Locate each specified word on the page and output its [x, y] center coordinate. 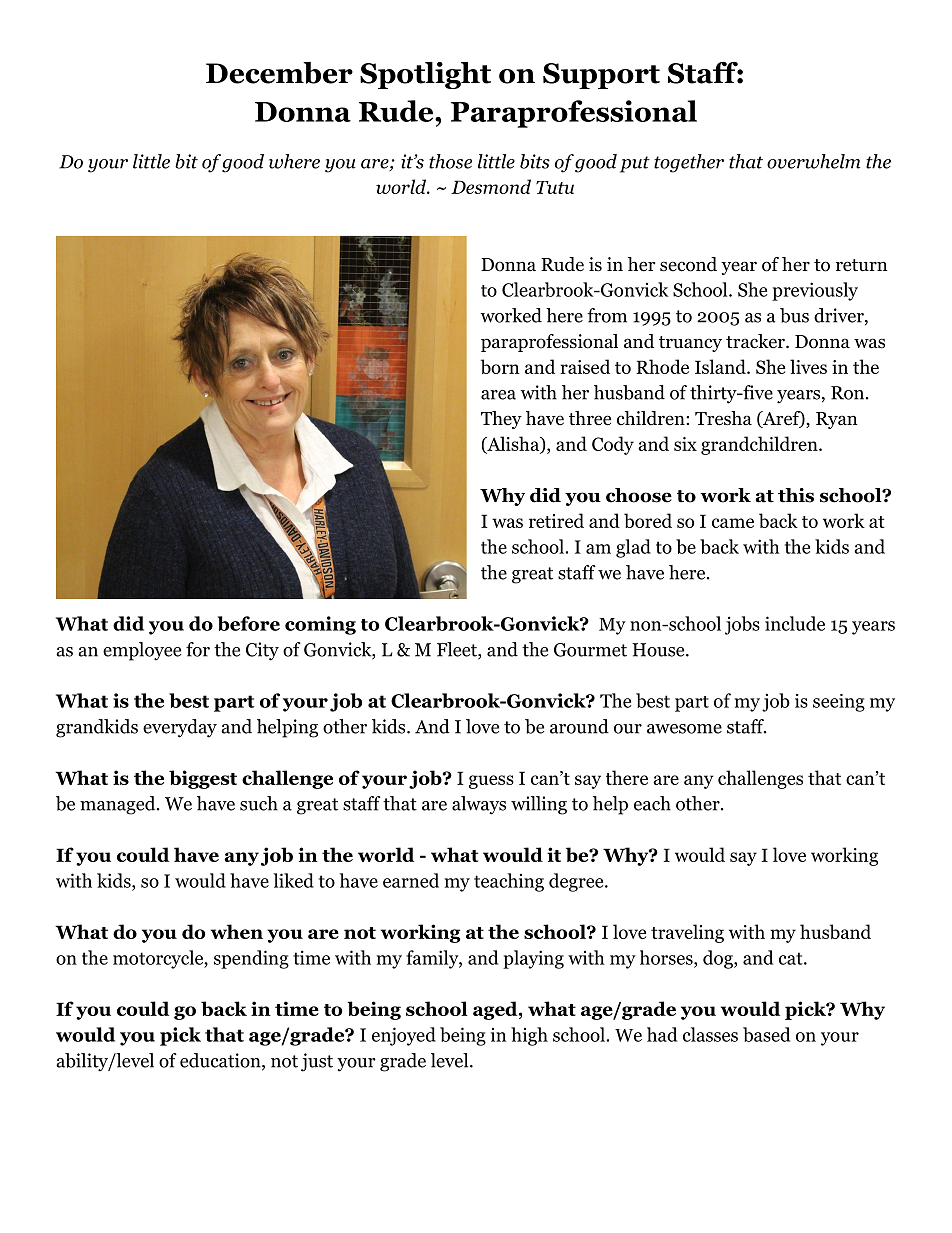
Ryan [837, 420]
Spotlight [425, 75]
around [579, 726]
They [501, 420]
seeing [839, 703]
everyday [180, 728]
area [498, 395]
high [529, 1036]
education [221, 1061]
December [279, 73]
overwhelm [813, 161]
